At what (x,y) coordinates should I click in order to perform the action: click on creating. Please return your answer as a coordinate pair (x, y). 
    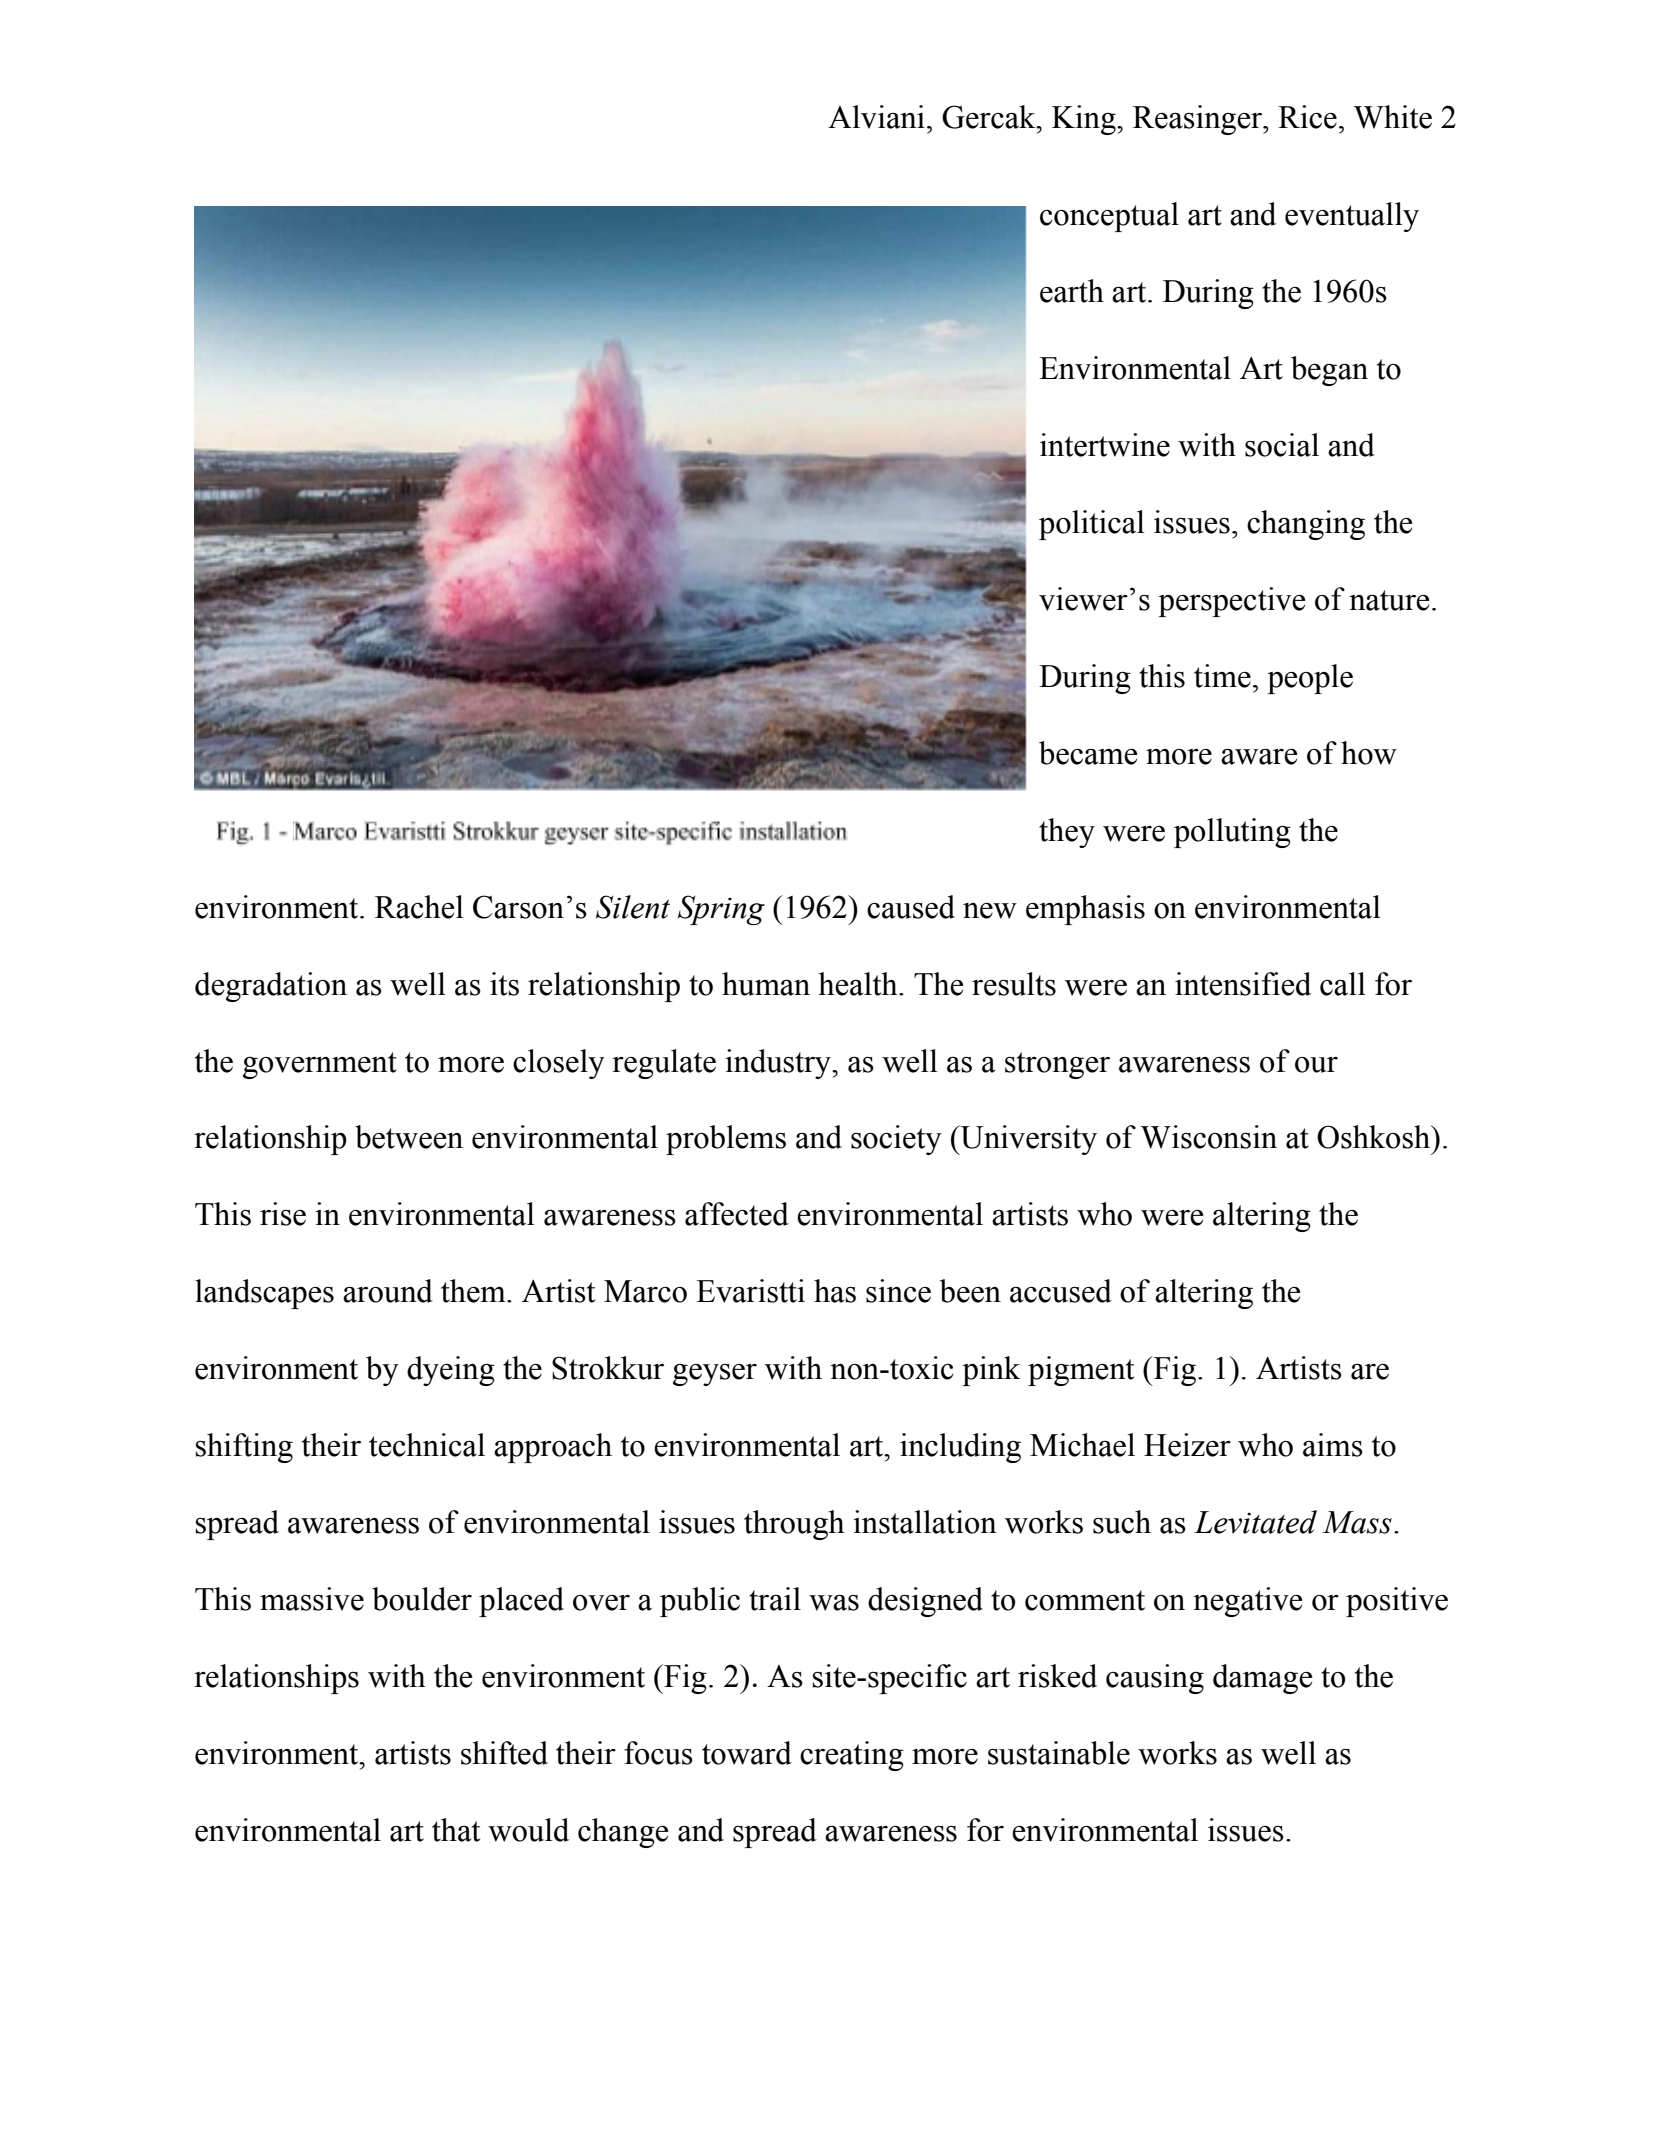
    Looking at the image, I should click on (852, 1756).
